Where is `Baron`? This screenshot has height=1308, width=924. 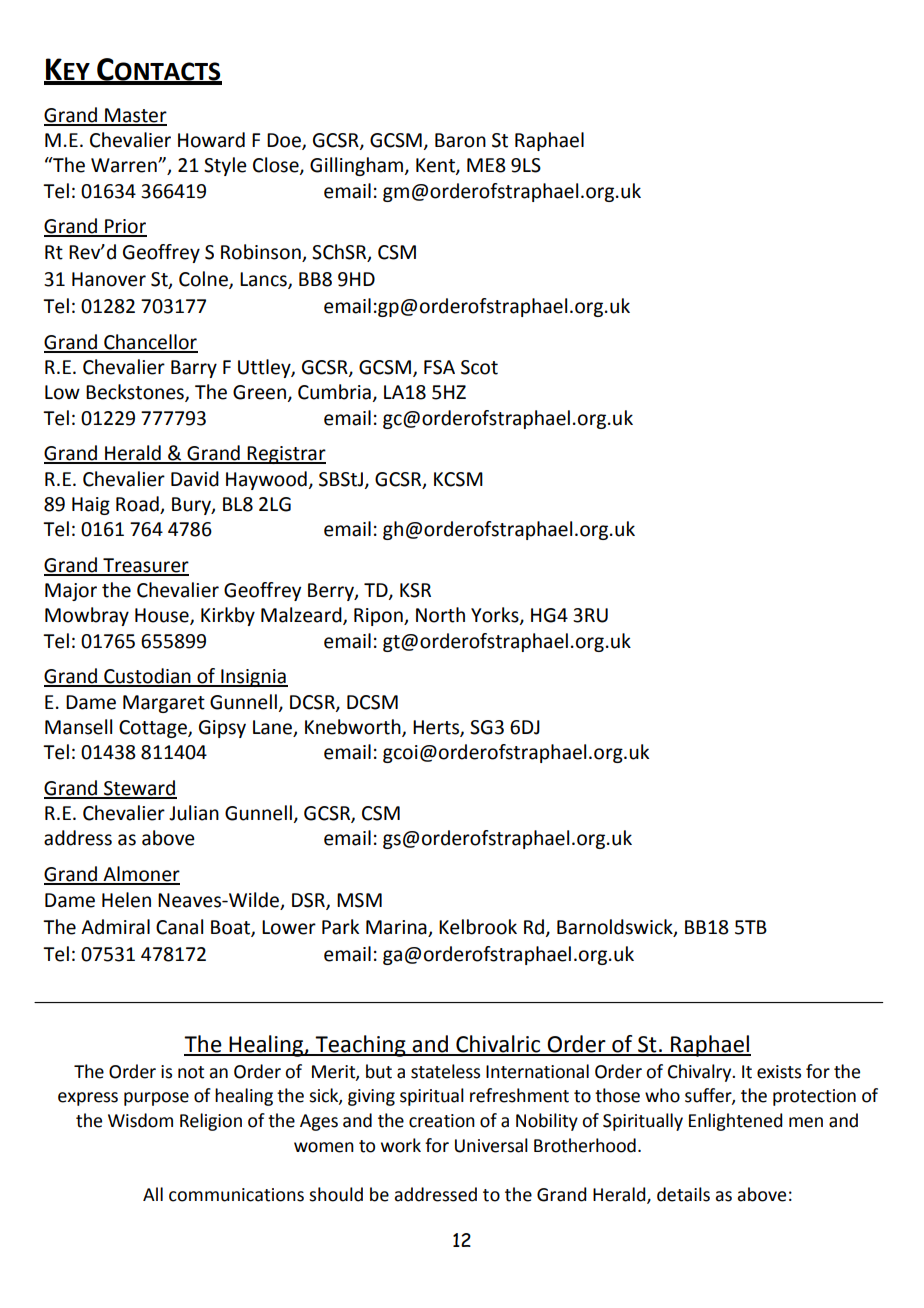
Baron is located at coordinates (460, 140).
